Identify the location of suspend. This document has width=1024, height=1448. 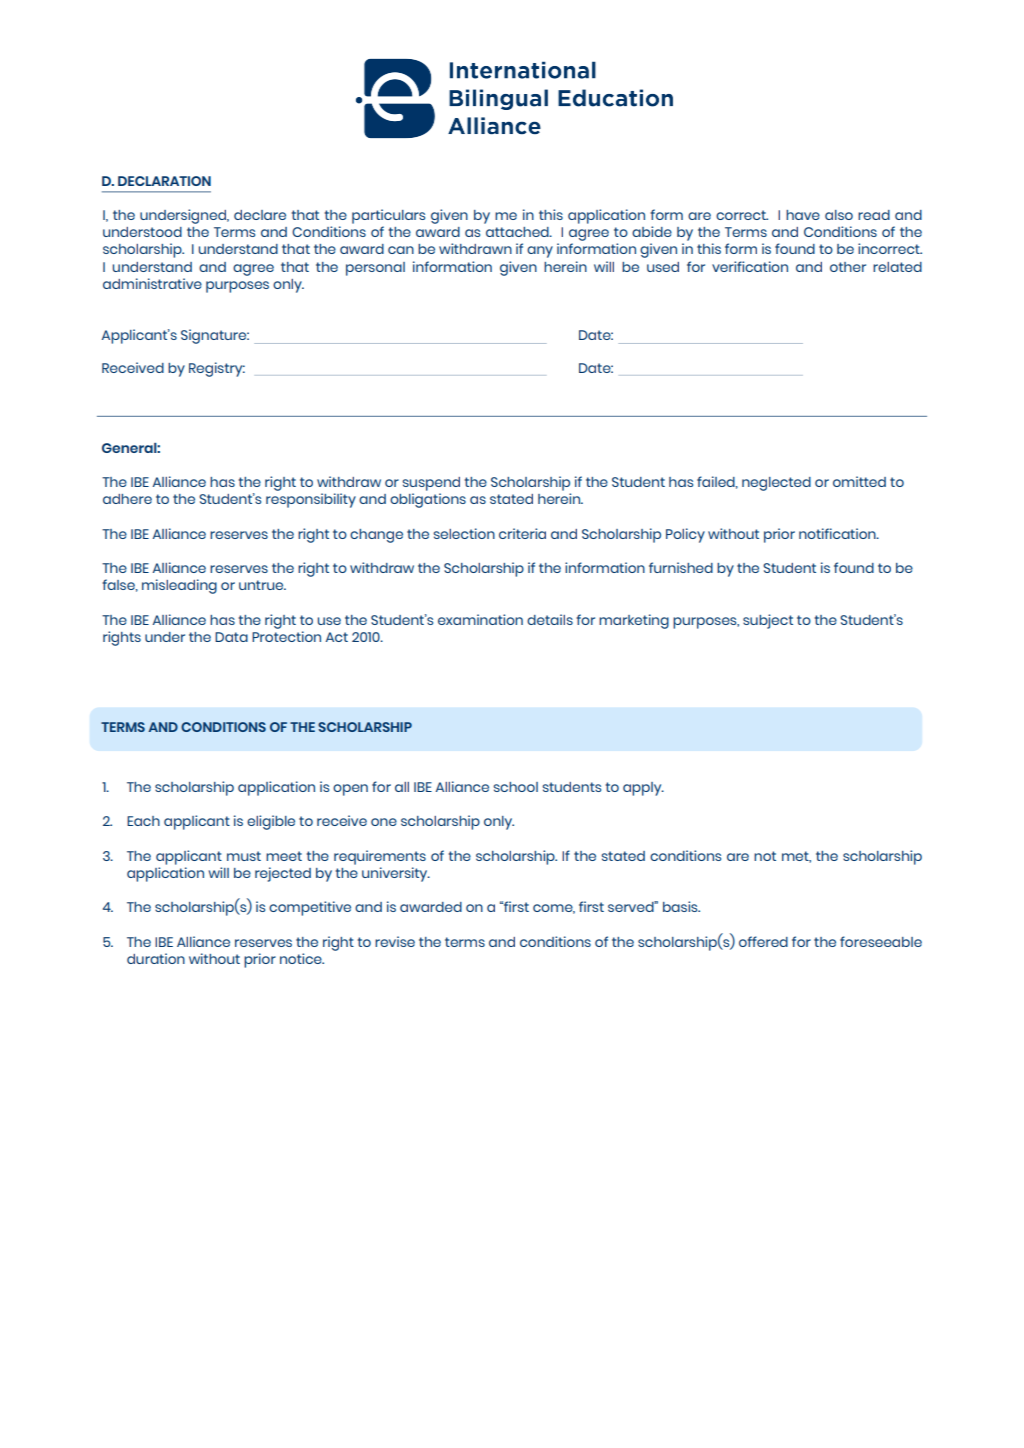
(431, 484).
